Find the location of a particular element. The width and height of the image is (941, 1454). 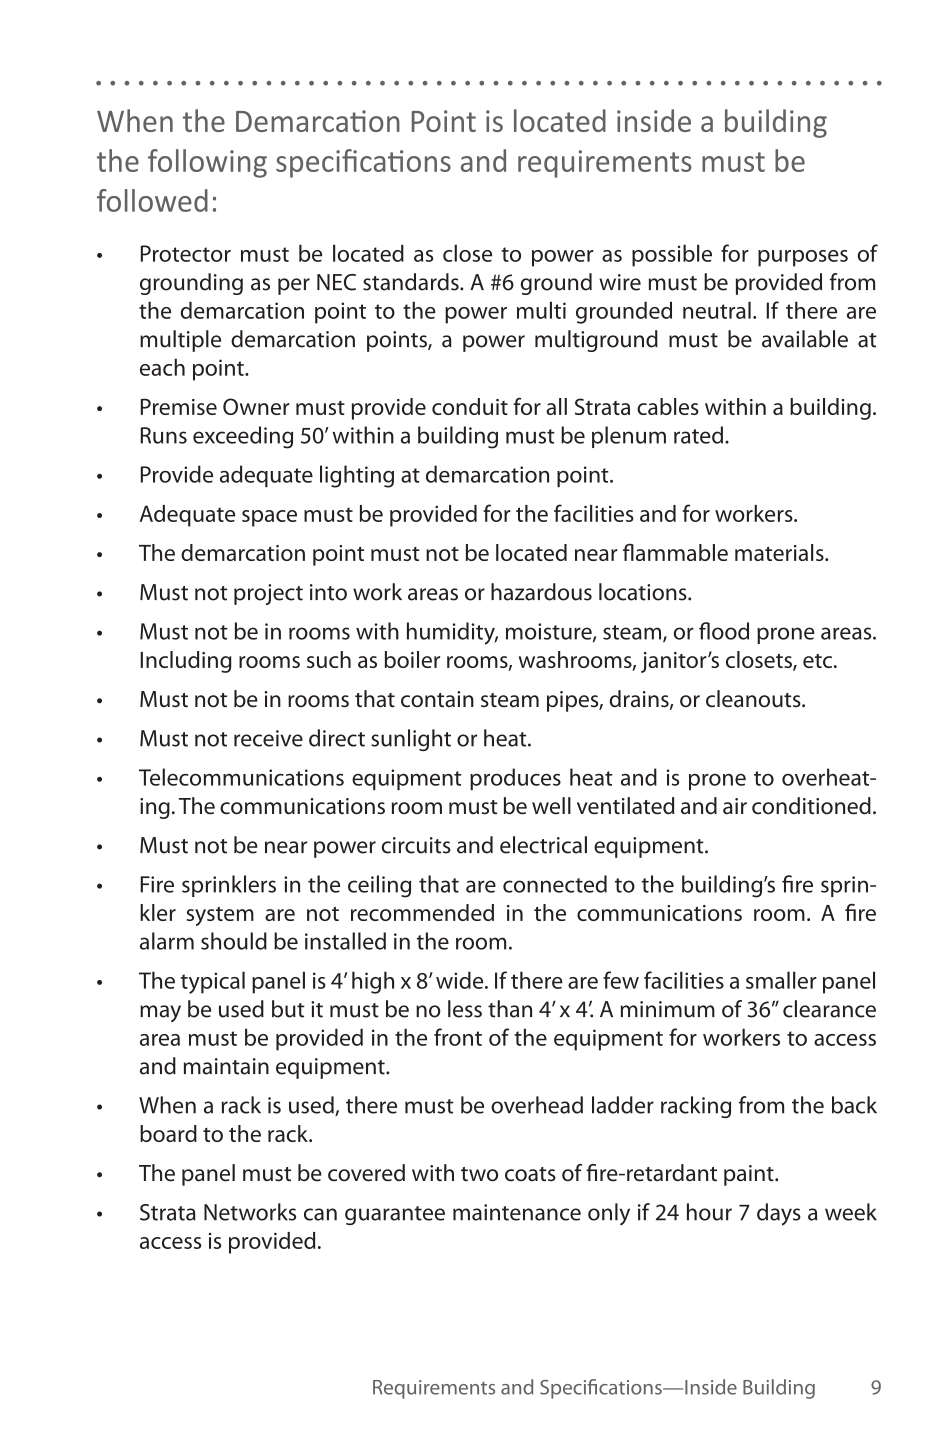

can is located at coordinates (320, 1214).
